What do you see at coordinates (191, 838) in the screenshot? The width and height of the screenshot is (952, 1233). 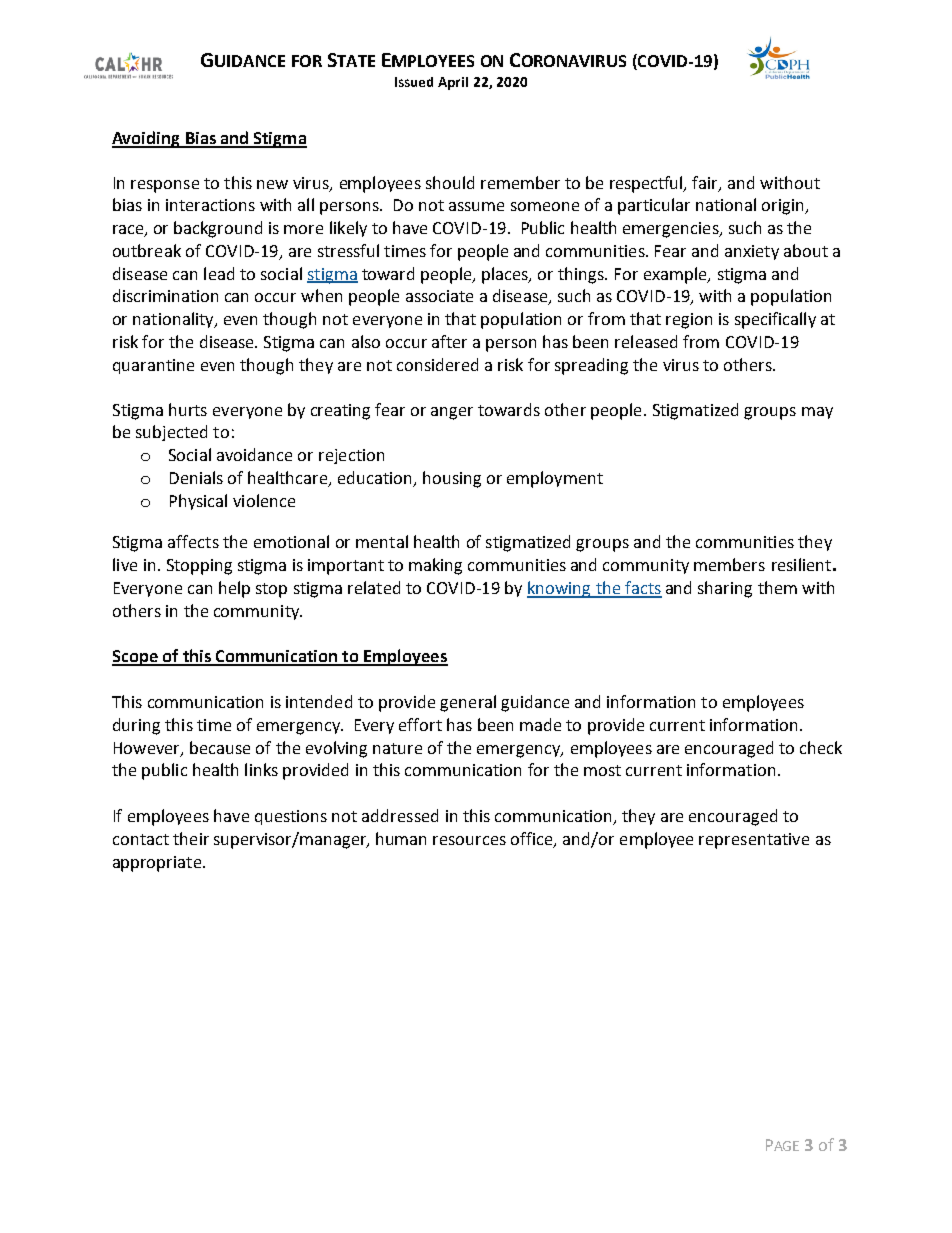 I see `their` at bounding box center [191, 838].
